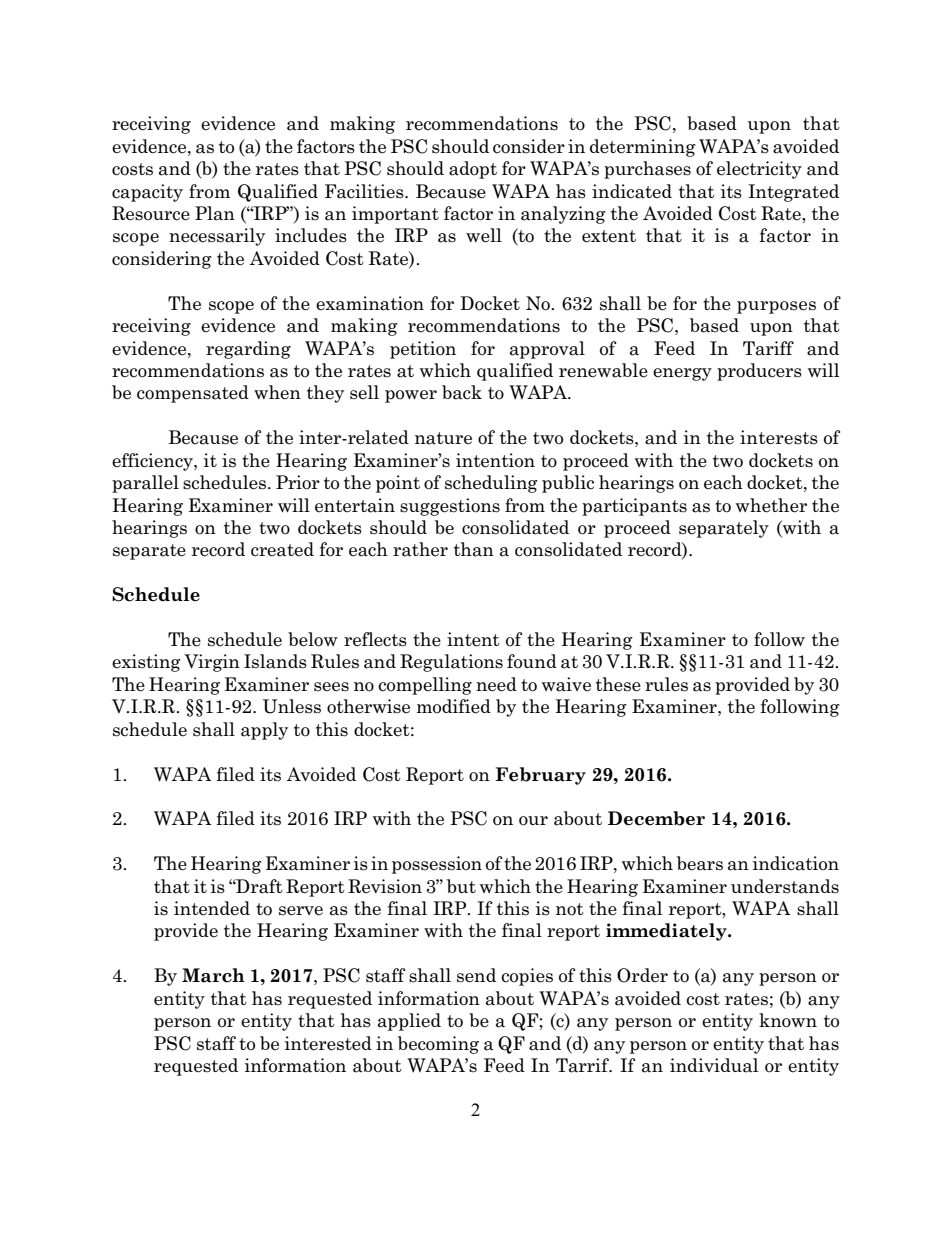 This page has height=1233, width=952. Describe the element at coordinates (462, 392) in the page. I see `back` at that location.
